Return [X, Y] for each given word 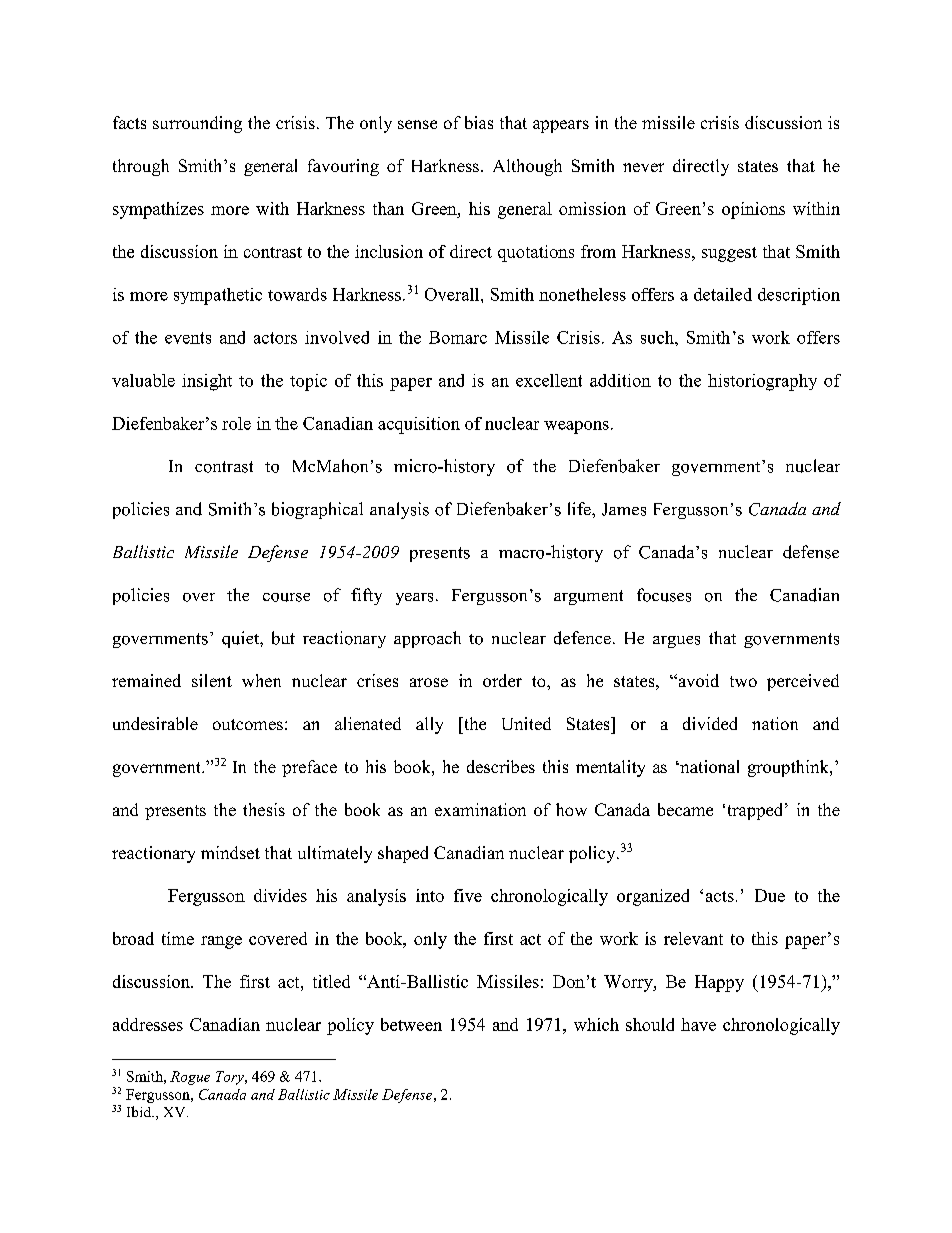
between [411, 1024]
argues [676, 642]
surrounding [197, 124]
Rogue [190, 1078]
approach [427, 639]
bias [479, 122]
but [283, 638]
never [643, 167]
